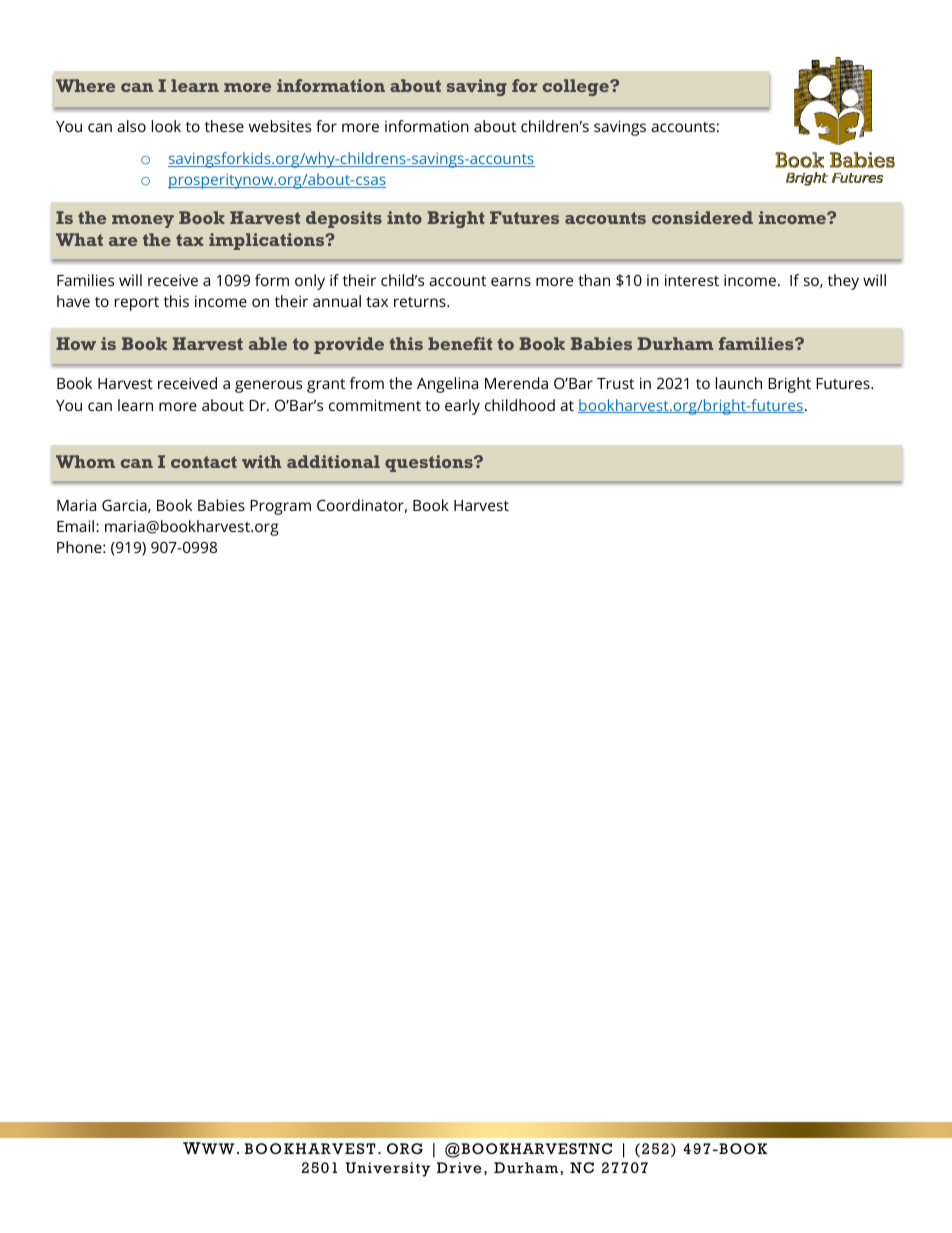 This document has height=1233, width=952. Describe the element at coordinates (739, 383) in the document. I see `launch` at that location.
